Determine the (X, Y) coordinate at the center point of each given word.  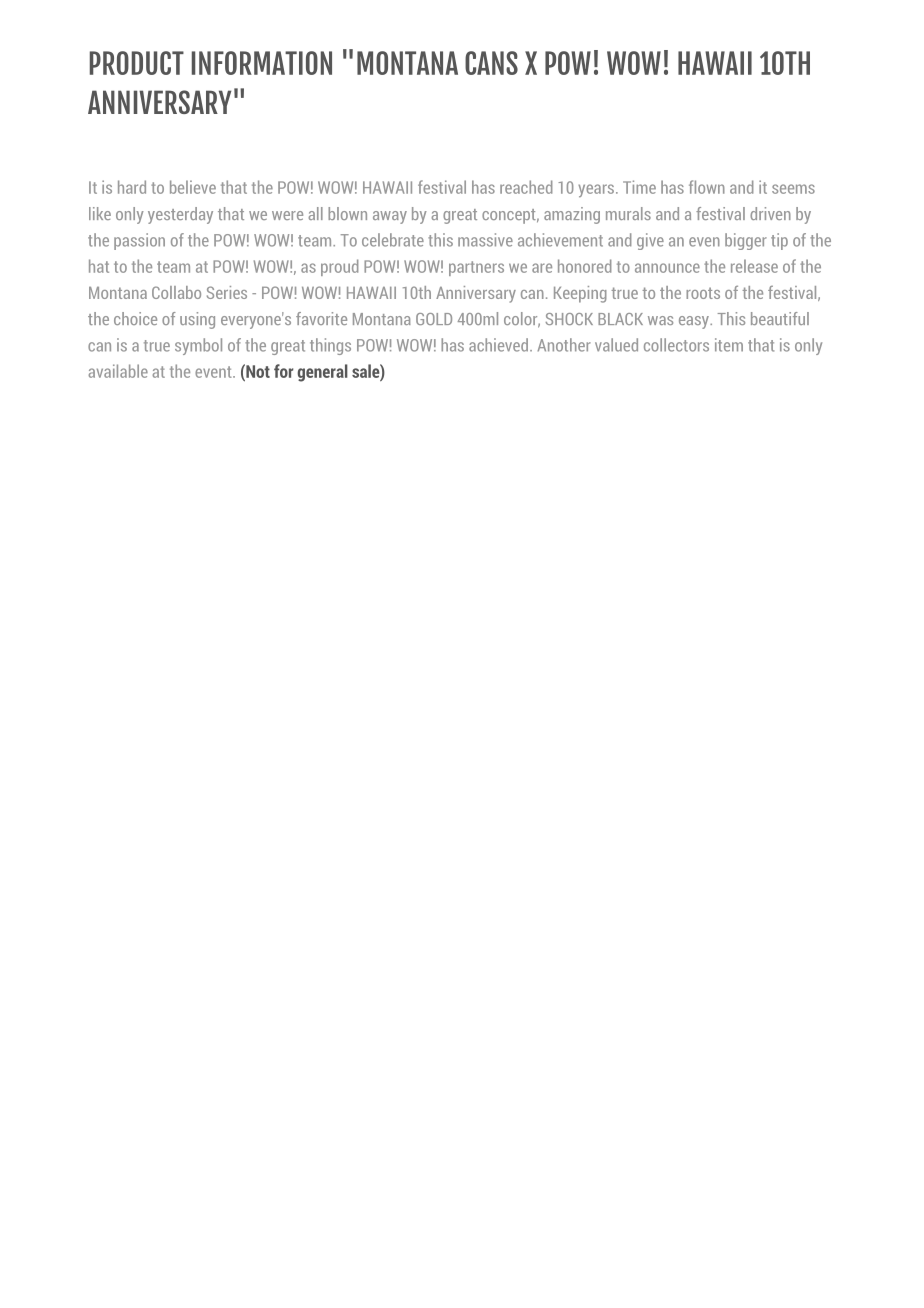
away (390, 217)
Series (227, 292)
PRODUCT (137, 63)
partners (476, 268)
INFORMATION (262, 63)
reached (526, 187)
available (118, 371)
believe (193, 187)
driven (770, 213)
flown (707, 187)
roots (703, 293)
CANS (491, 63)
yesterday (180, 215)
